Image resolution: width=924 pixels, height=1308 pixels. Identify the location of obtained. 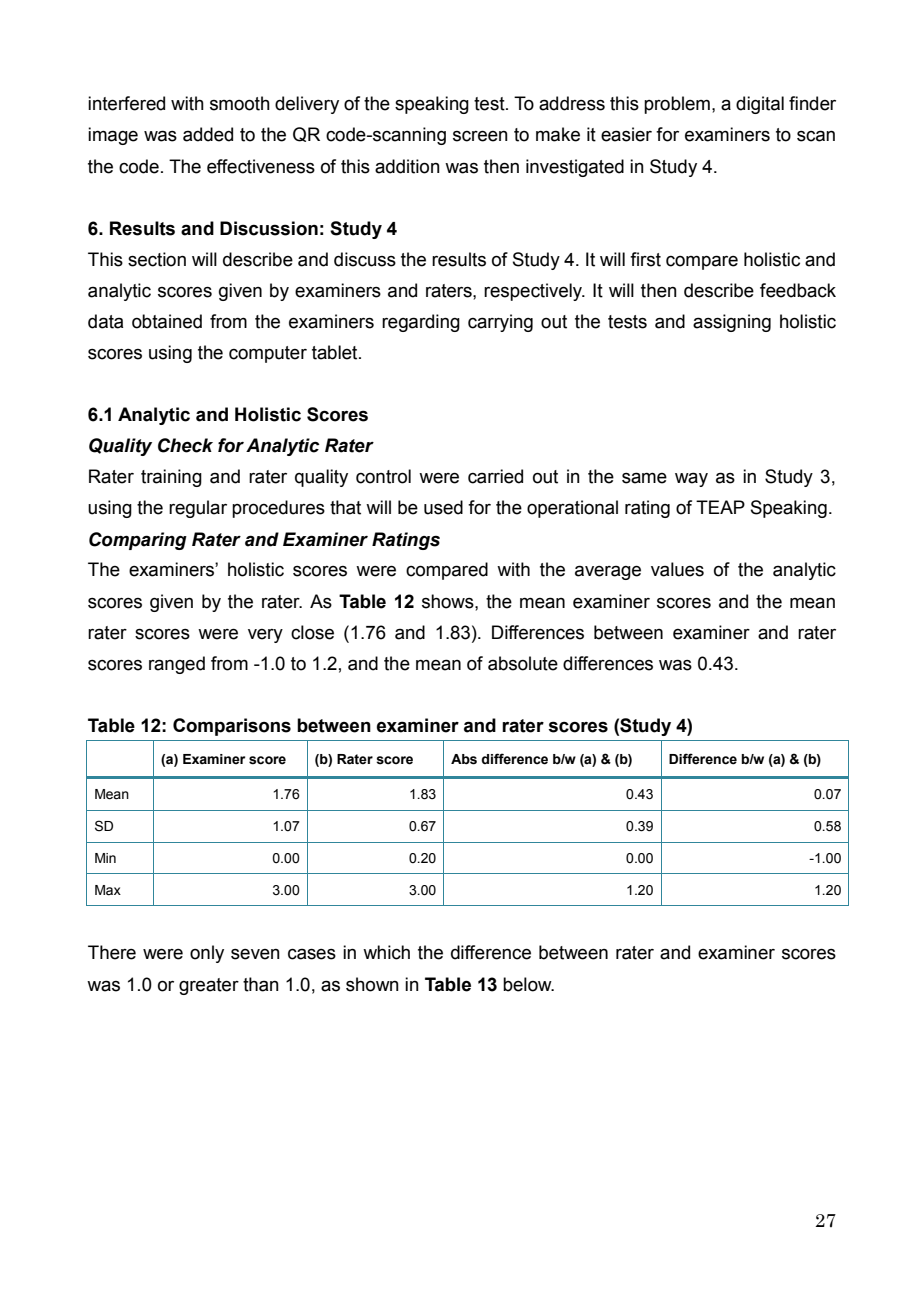
(167, 321).
